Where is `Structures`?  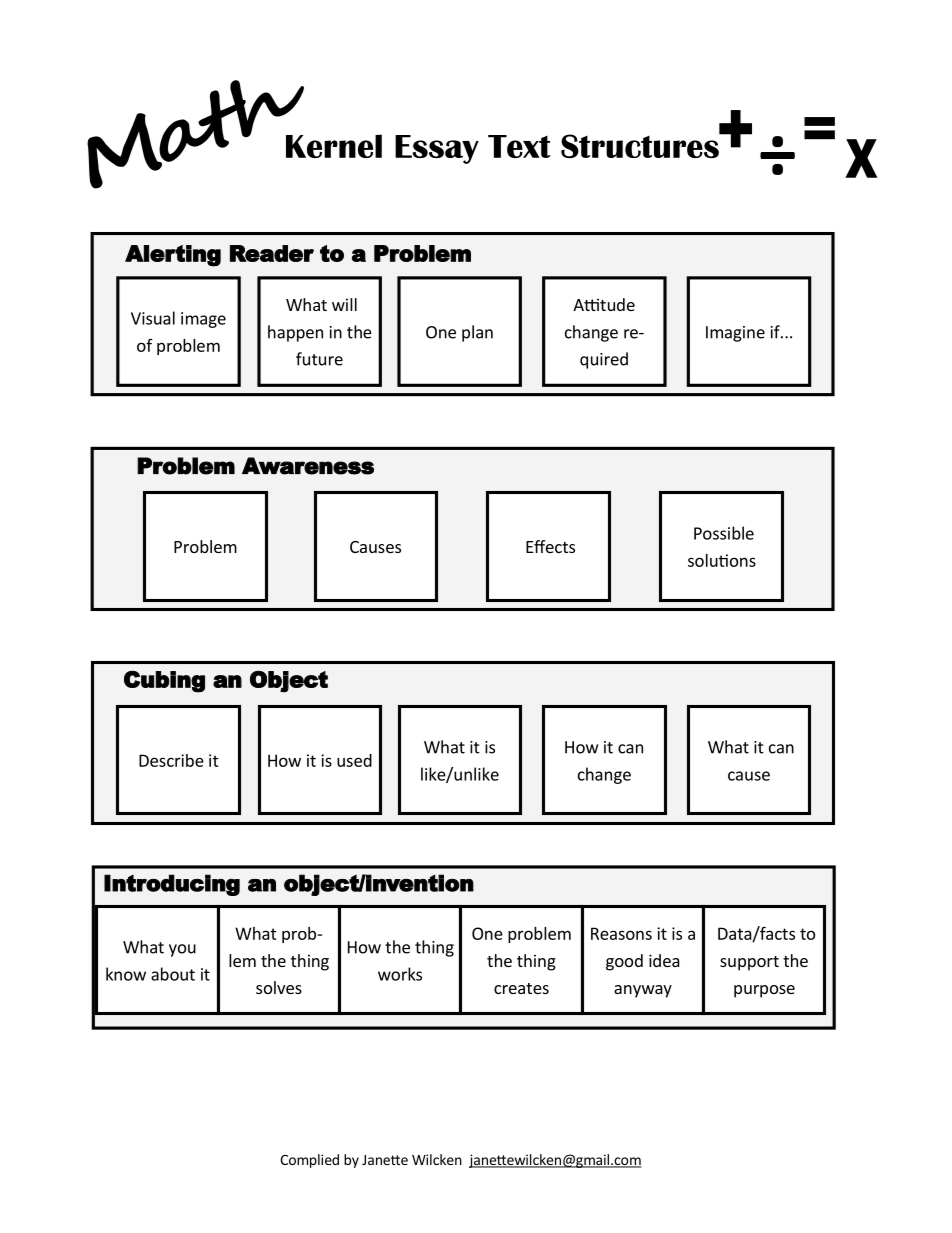 Structures is located at coordinates (641, 145).
